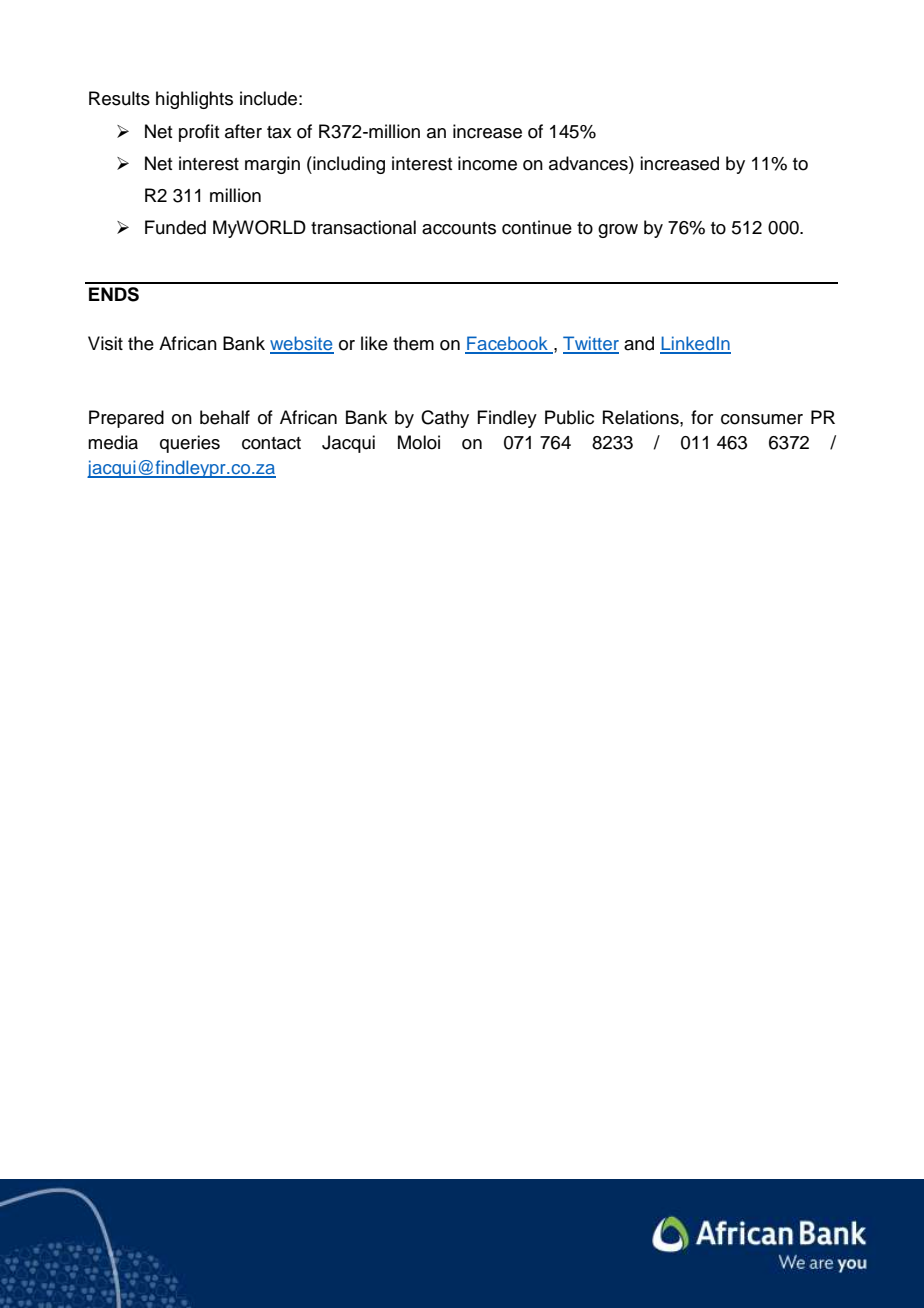 This screenshot has width=924, height=1308. What do you see at coordinates (279, 132) in the screenshot?
I see `tax` at bounding box center [279, 132].
